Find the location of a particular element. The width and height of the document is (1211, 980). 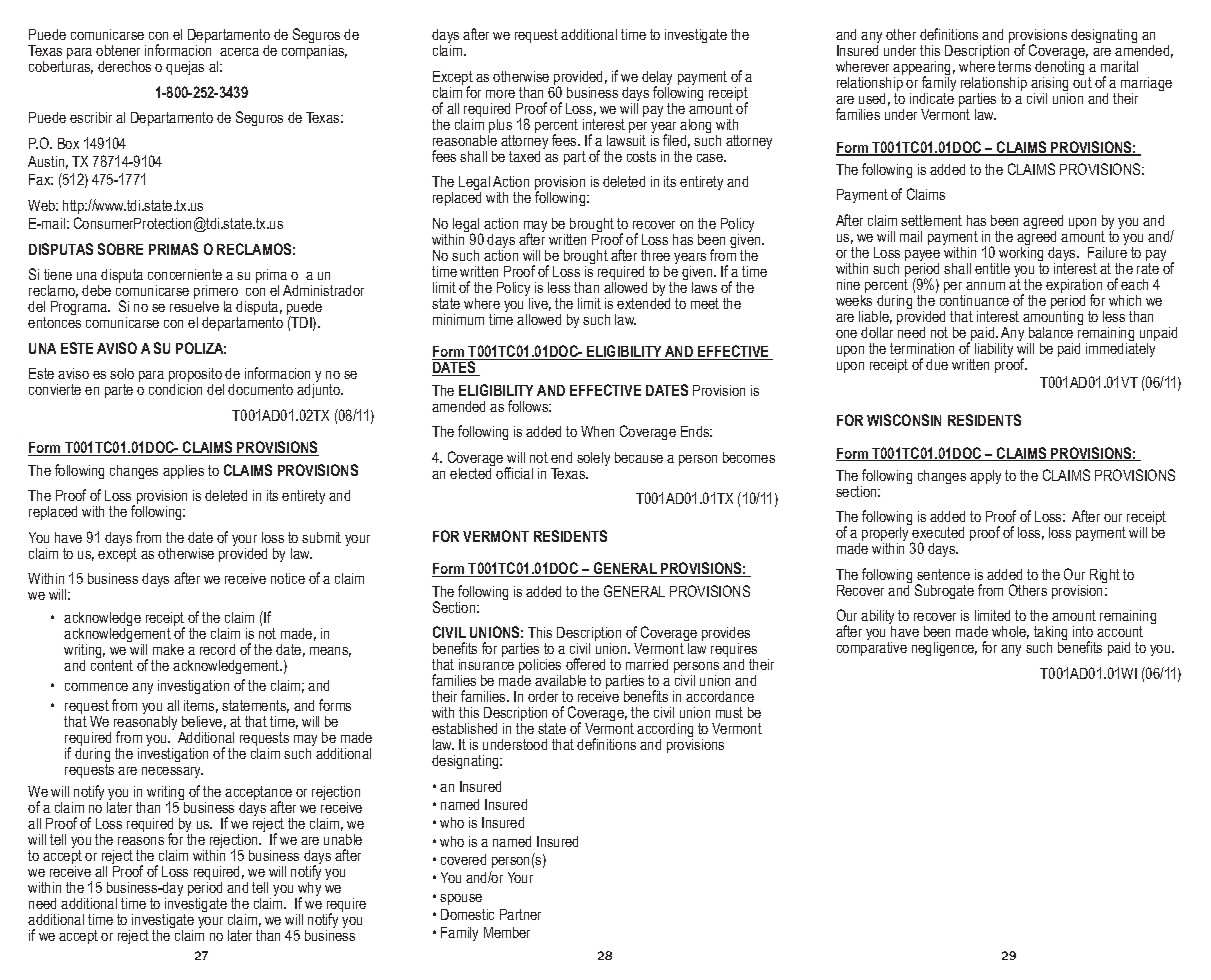

balance is located at coordinates (1051, 332).
